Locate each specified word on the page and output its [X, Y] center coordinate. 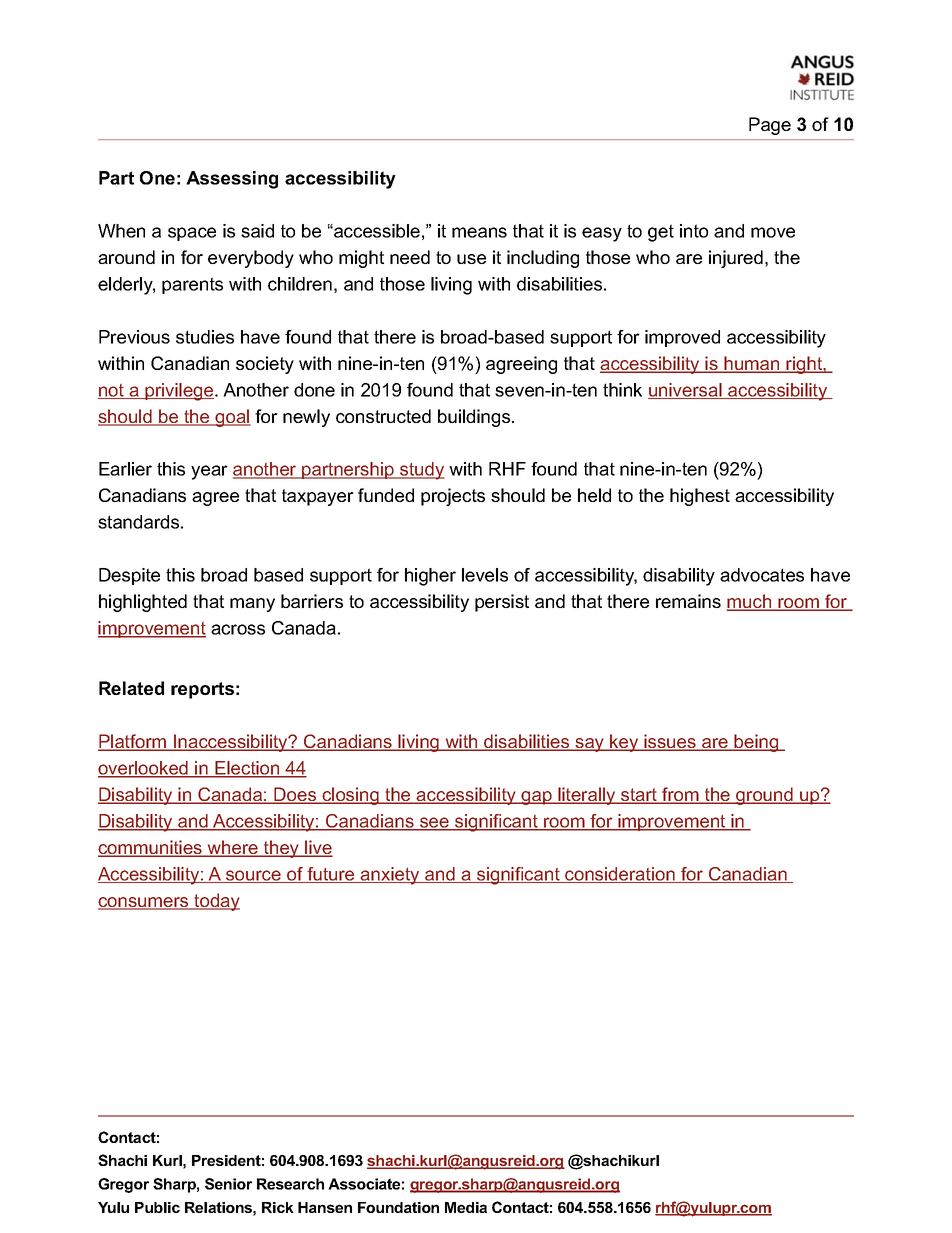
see [434, 823]
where [233, 848]
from [680, 795]
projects [453, 497]
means [479, 232]
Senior [228, 1184]
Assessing [232, 180]
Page [770, 126]
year [209, 472]
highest [700, 497]
